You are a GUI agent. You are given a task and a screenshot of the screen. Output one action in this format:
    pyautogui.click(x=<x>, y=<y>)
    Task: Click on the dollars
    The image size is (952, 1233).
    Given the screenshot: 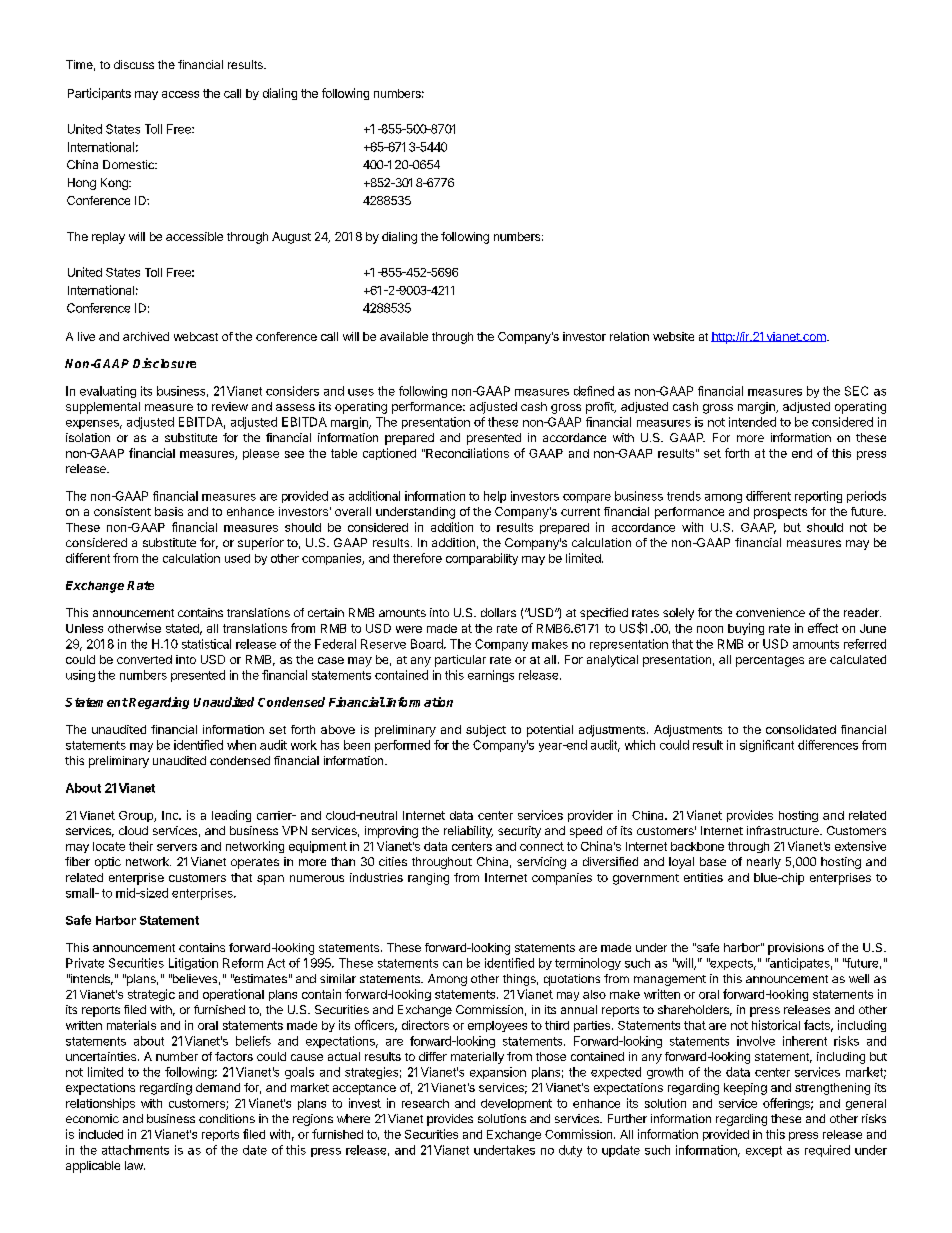 What is the action you would take?
    pyautogui.click(x=498, y=612)
